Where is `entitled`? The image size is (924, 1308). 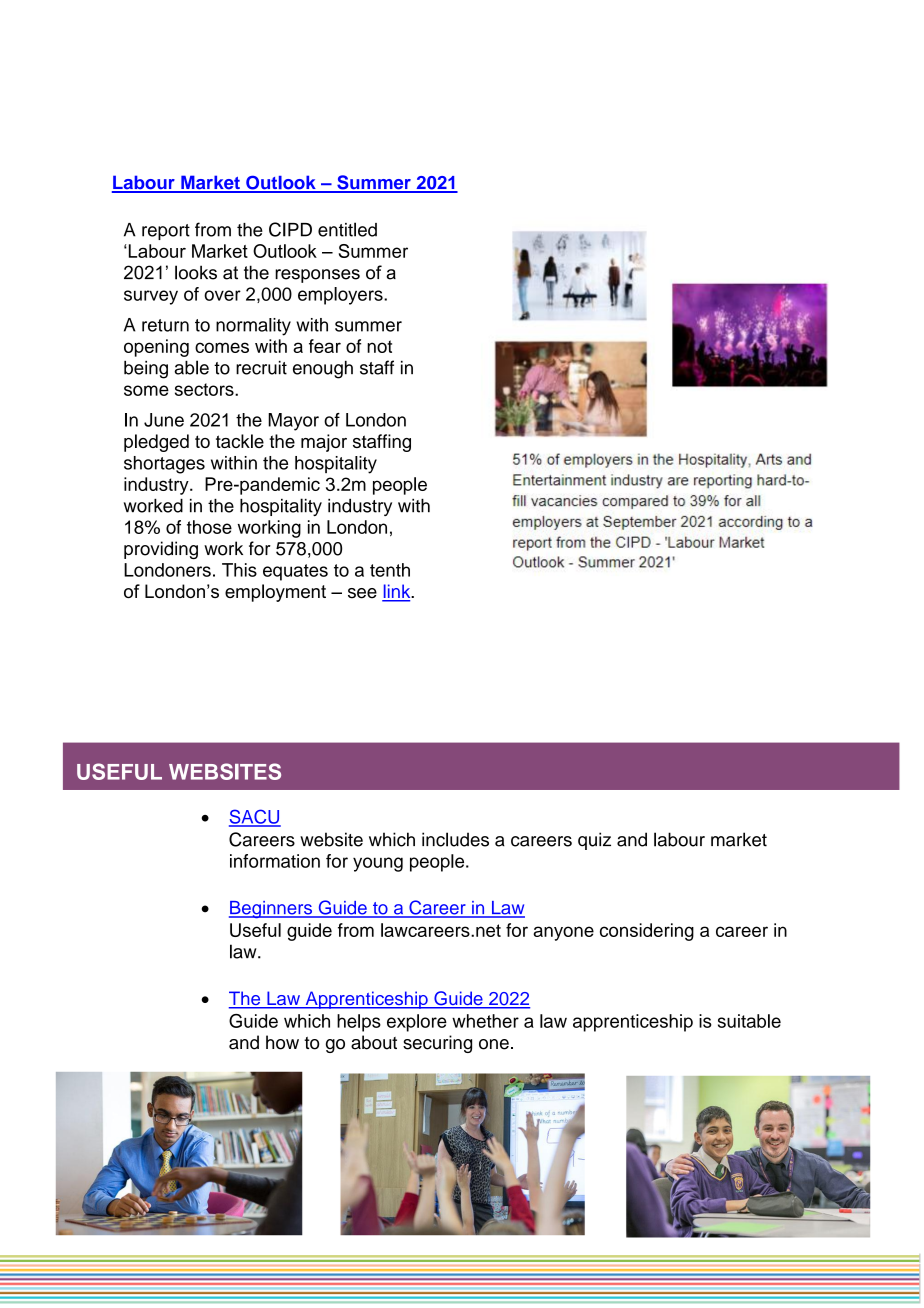
entitled is located at coordinates (347, 229).
